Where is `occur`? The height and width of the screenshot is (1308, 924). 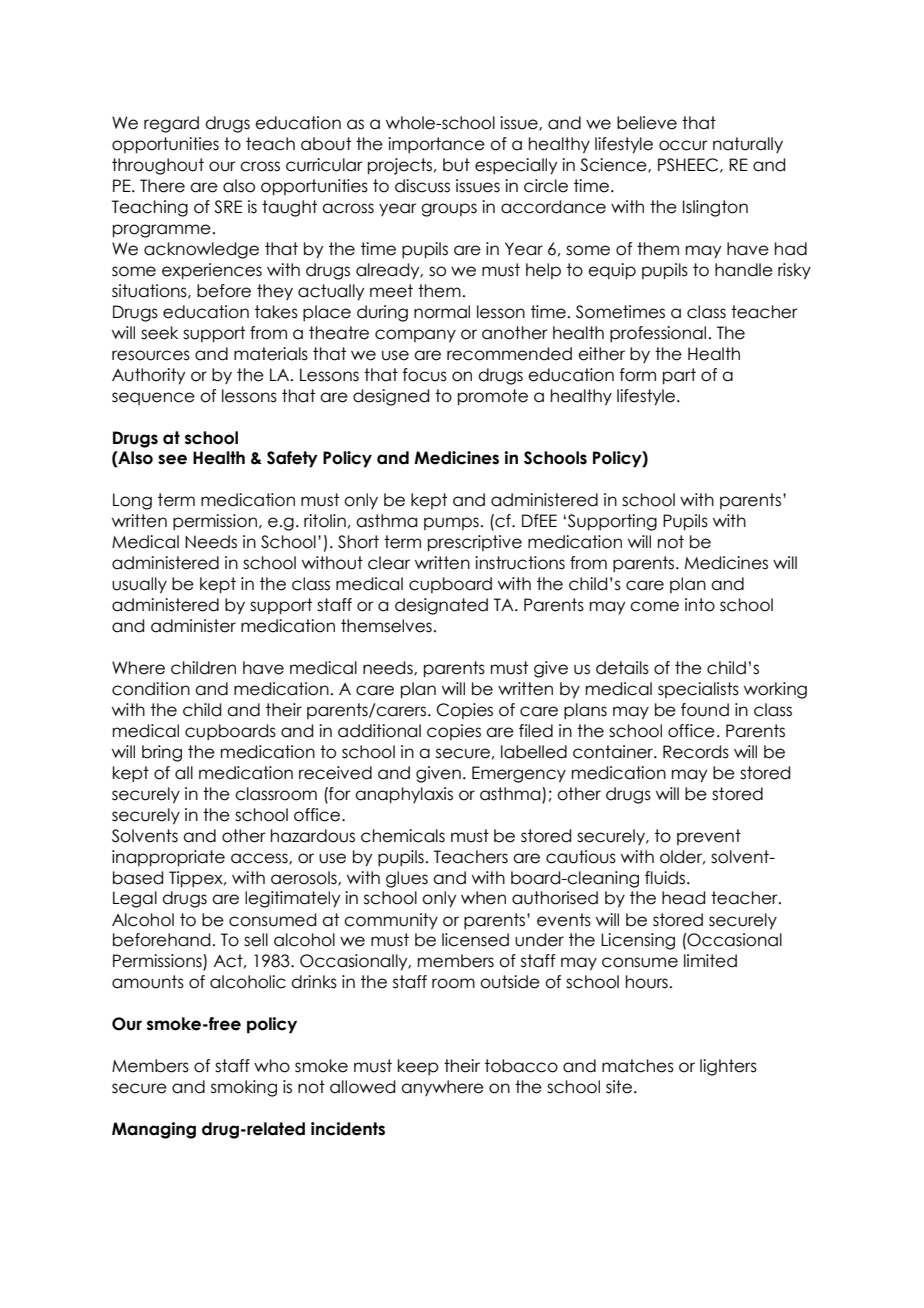
occur is located at coordinates (683, 145).
